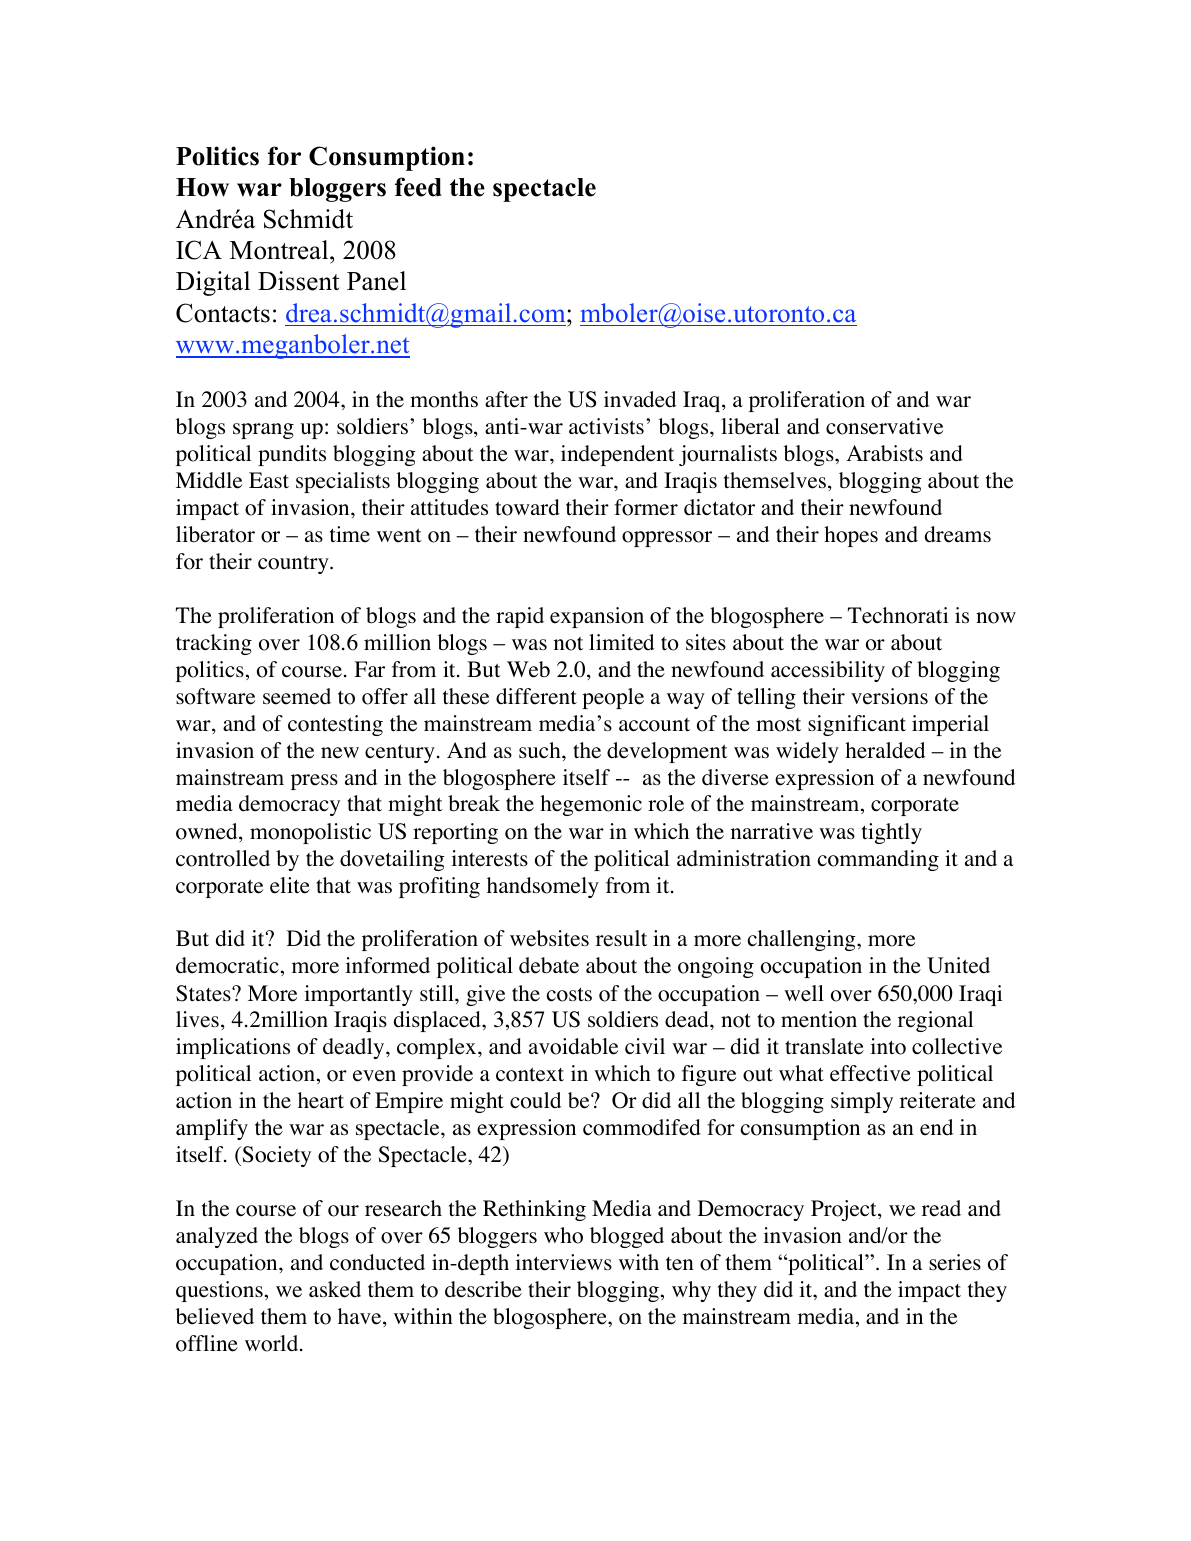 This image has height=1541, width=1191. What do you see at coordinates (591, 805) in the image?
I see `hegemonic` at bounding box center [591, 805].
